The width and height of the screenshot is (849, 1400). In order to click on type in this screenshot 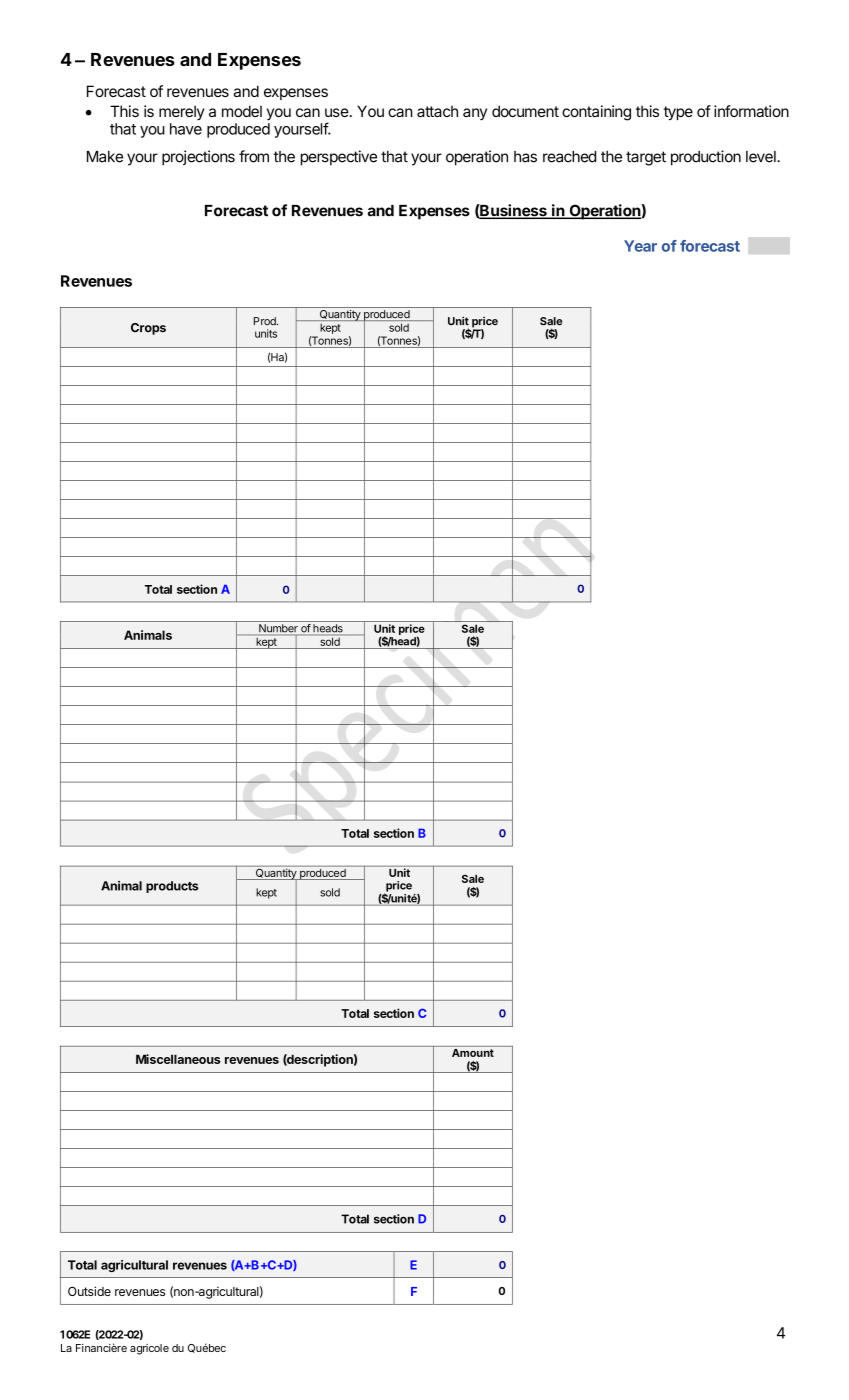, I will do `click(678, 113)`.
